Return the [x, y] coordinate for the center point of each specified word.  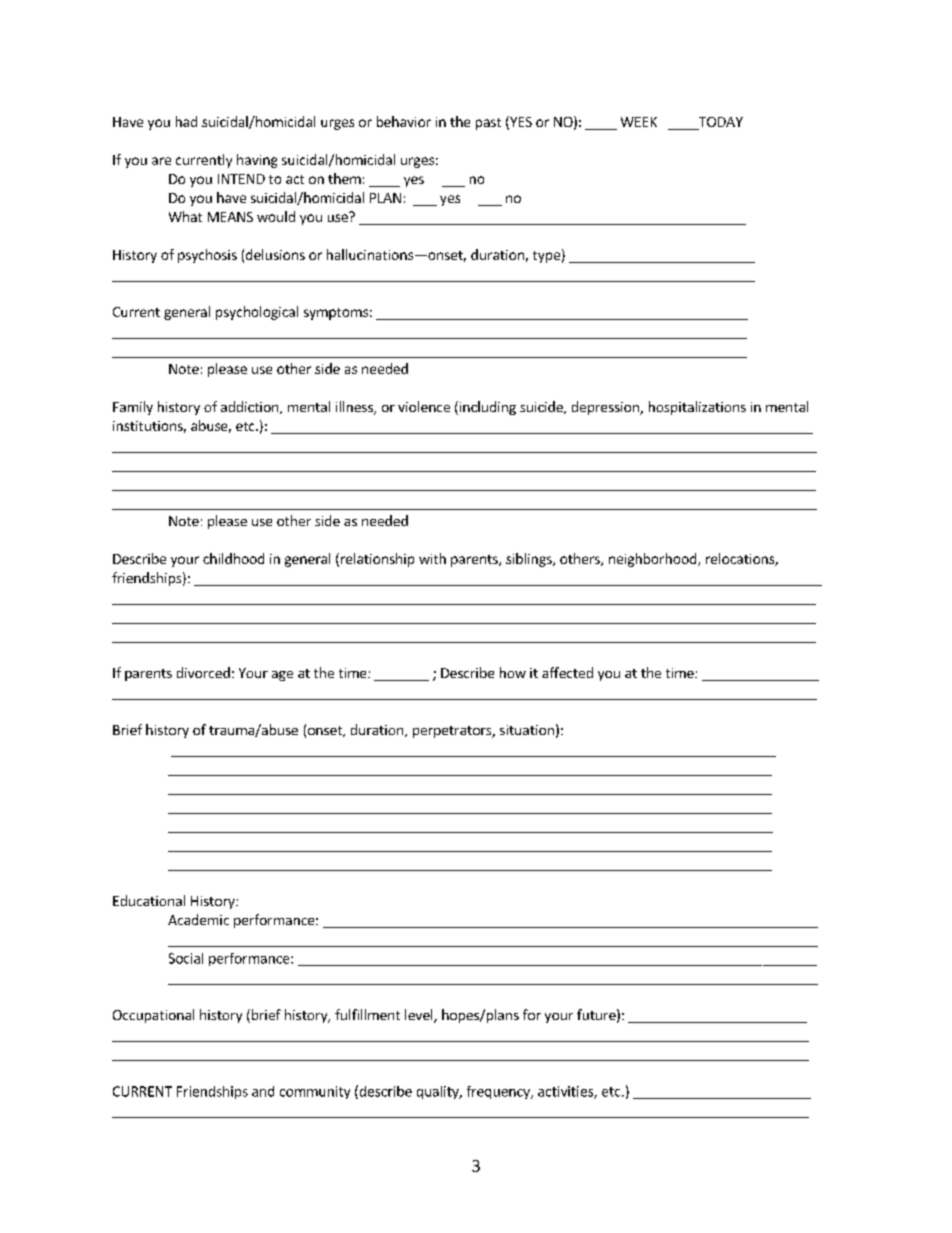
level [420, 1016]
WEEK [639, 122]
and [263, 1091]
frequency [499, 1092]
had [186, 121]
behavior [404, 121]
